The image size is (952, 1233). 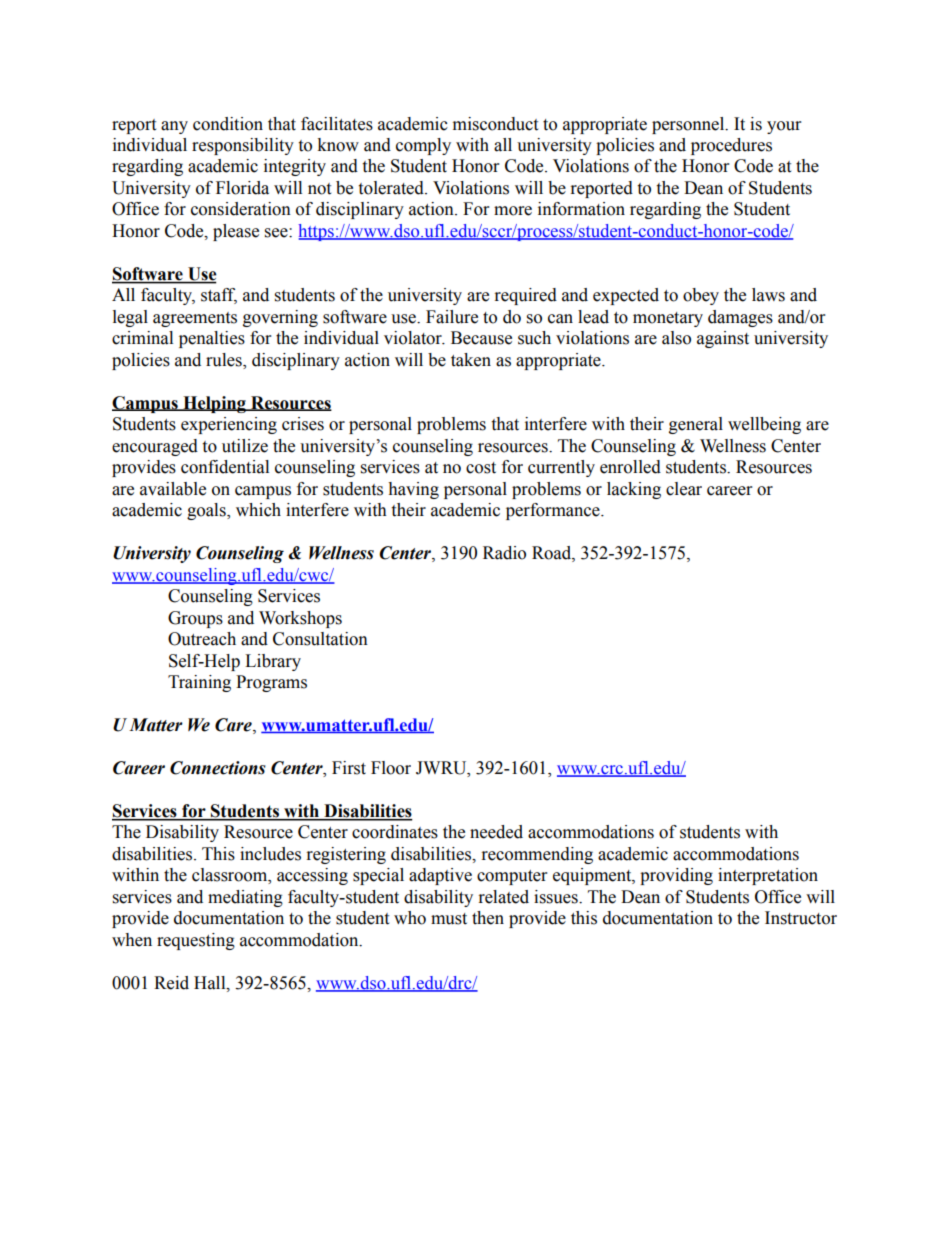 I want to click on clear, so click(x=684, y=489).
